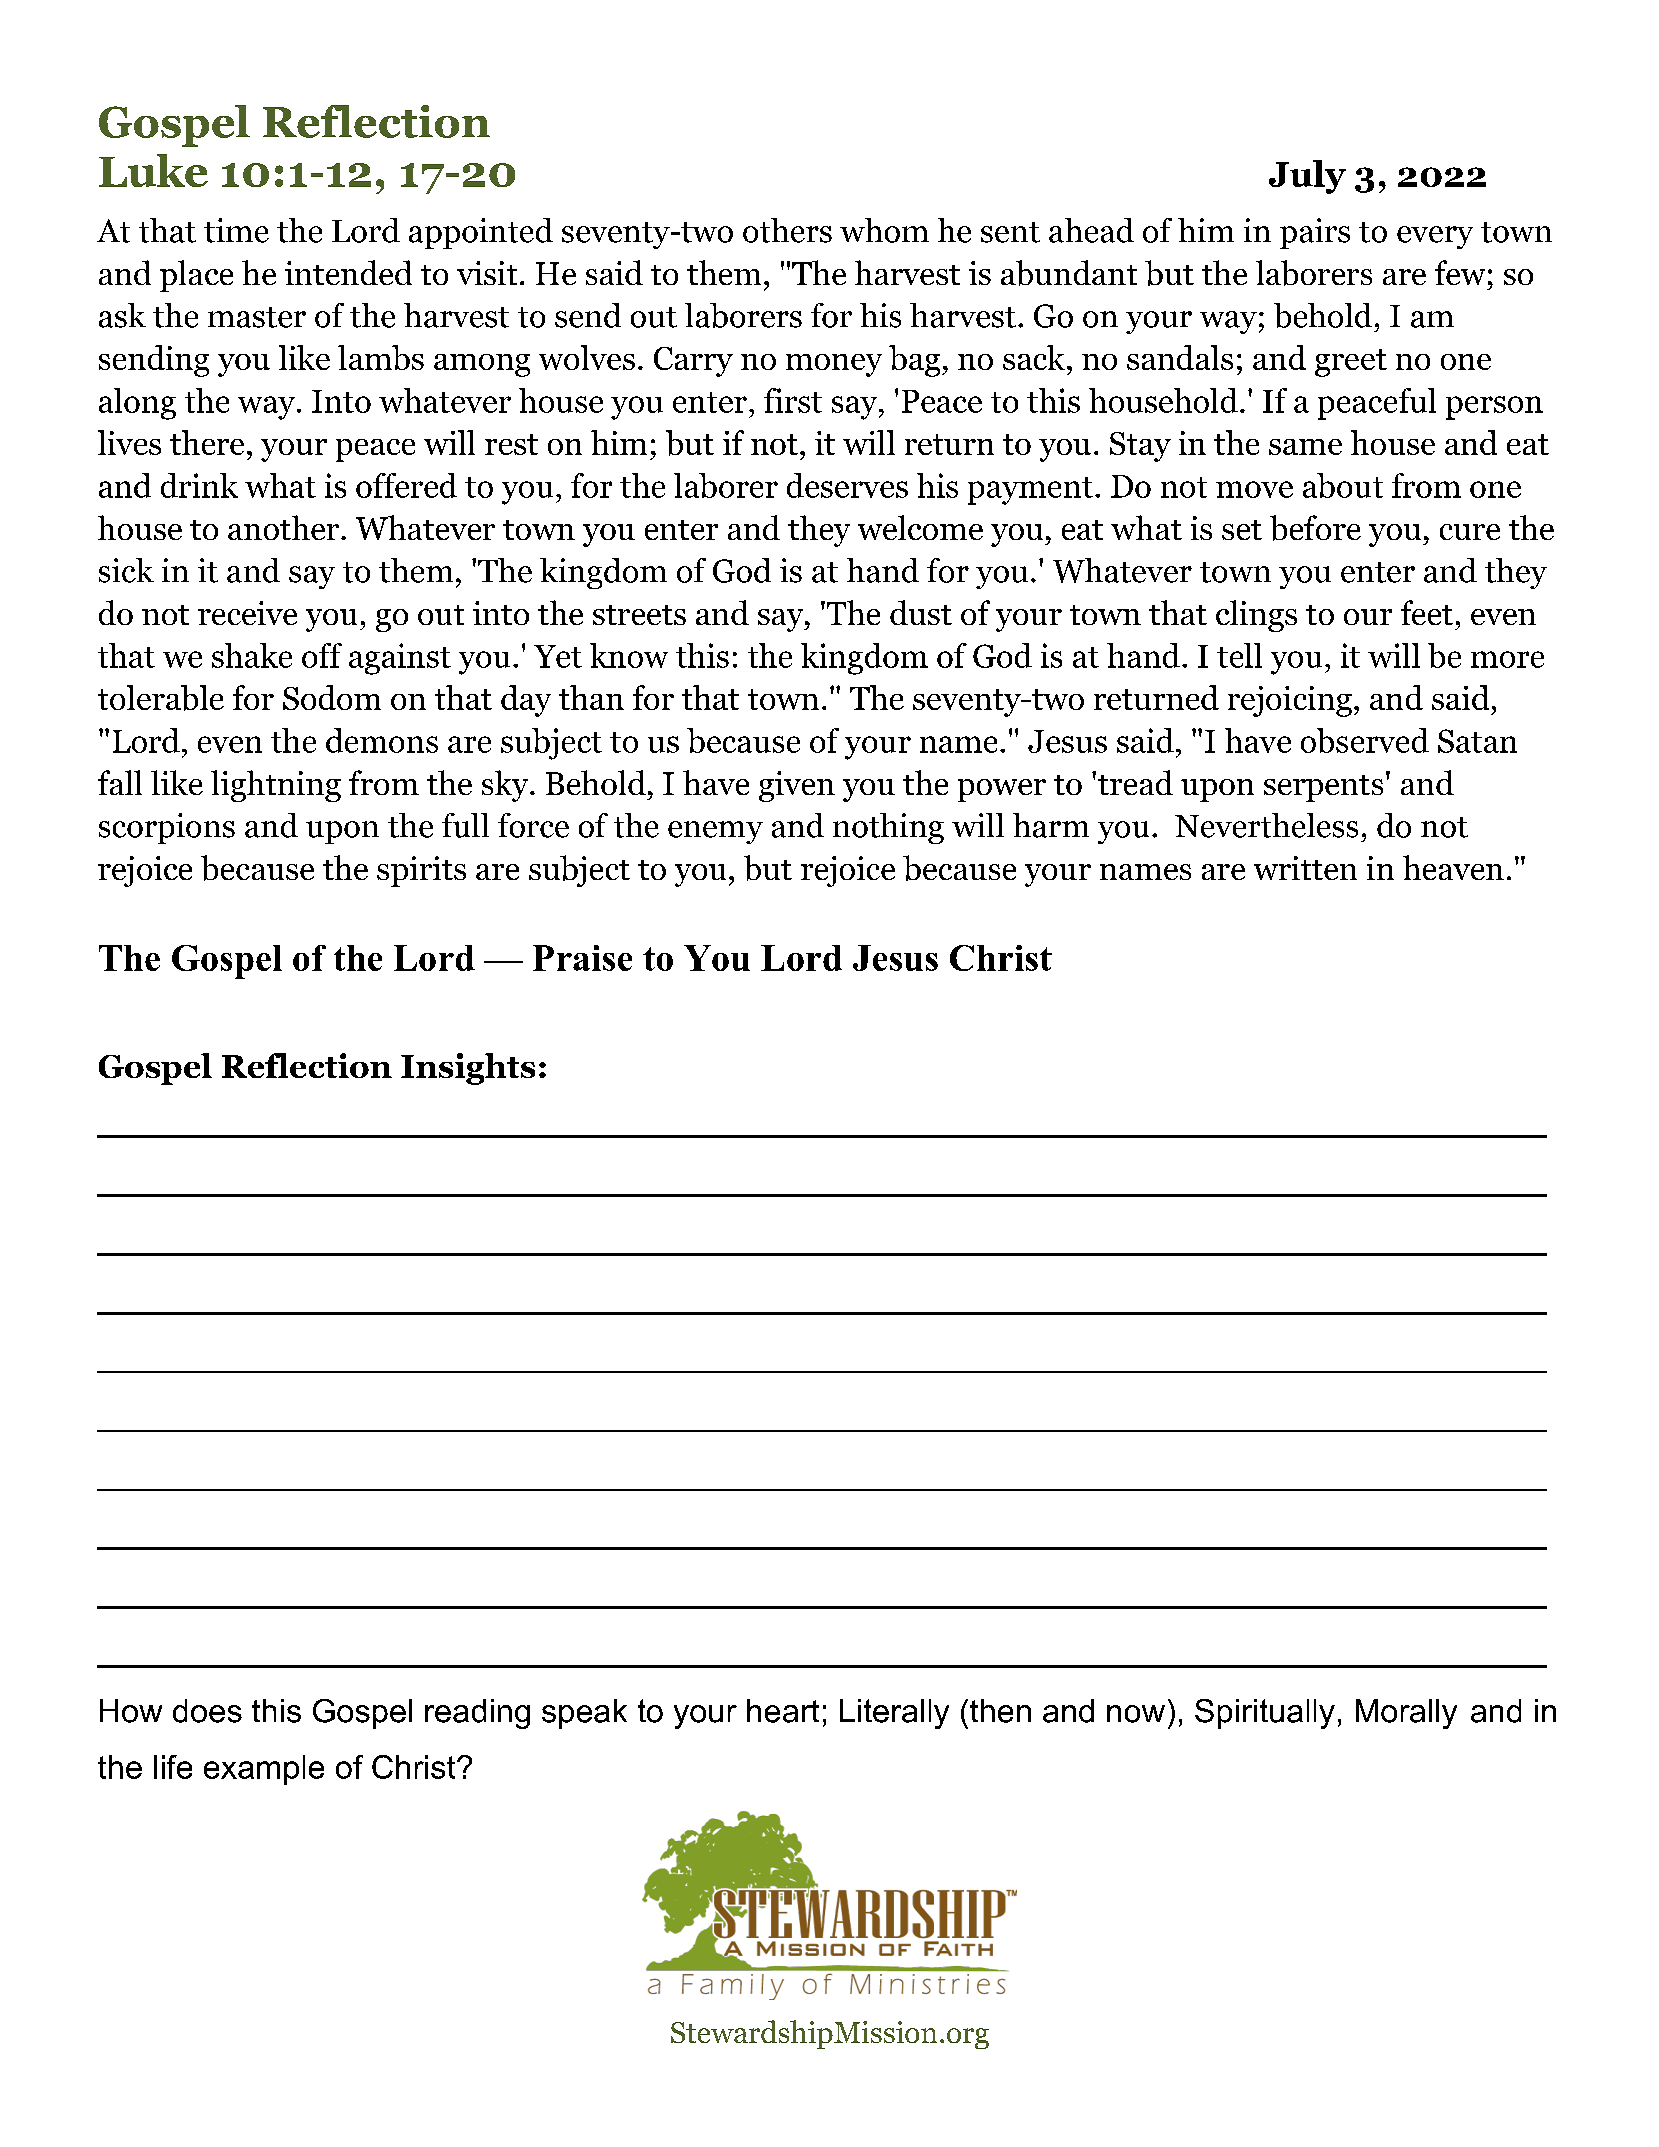 The image size is (1659, 2147). Describe the element at coordinates (582, 958) in the screenshot. I see `Praise` at that location.
